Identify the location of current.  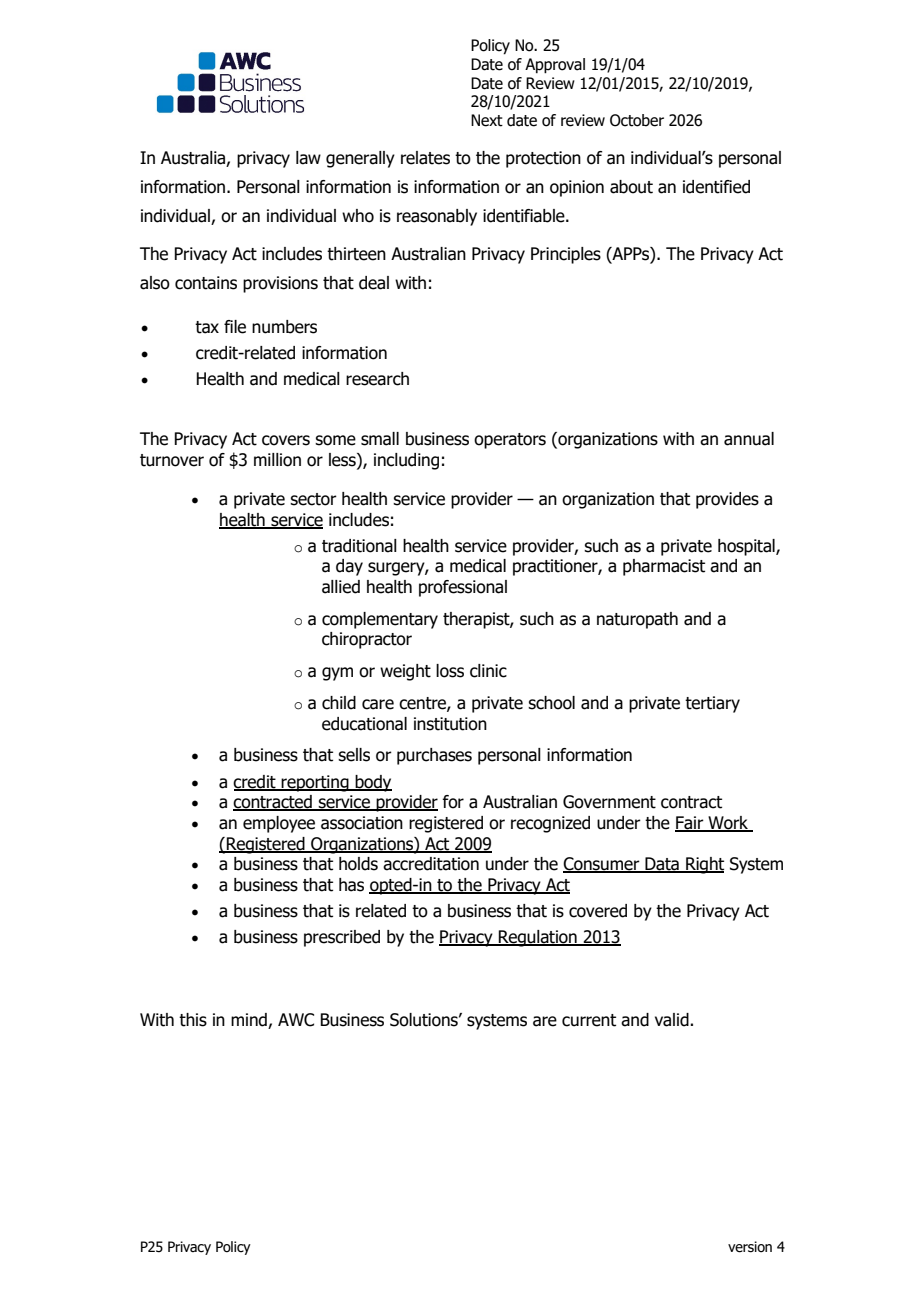
(589, 1020).
